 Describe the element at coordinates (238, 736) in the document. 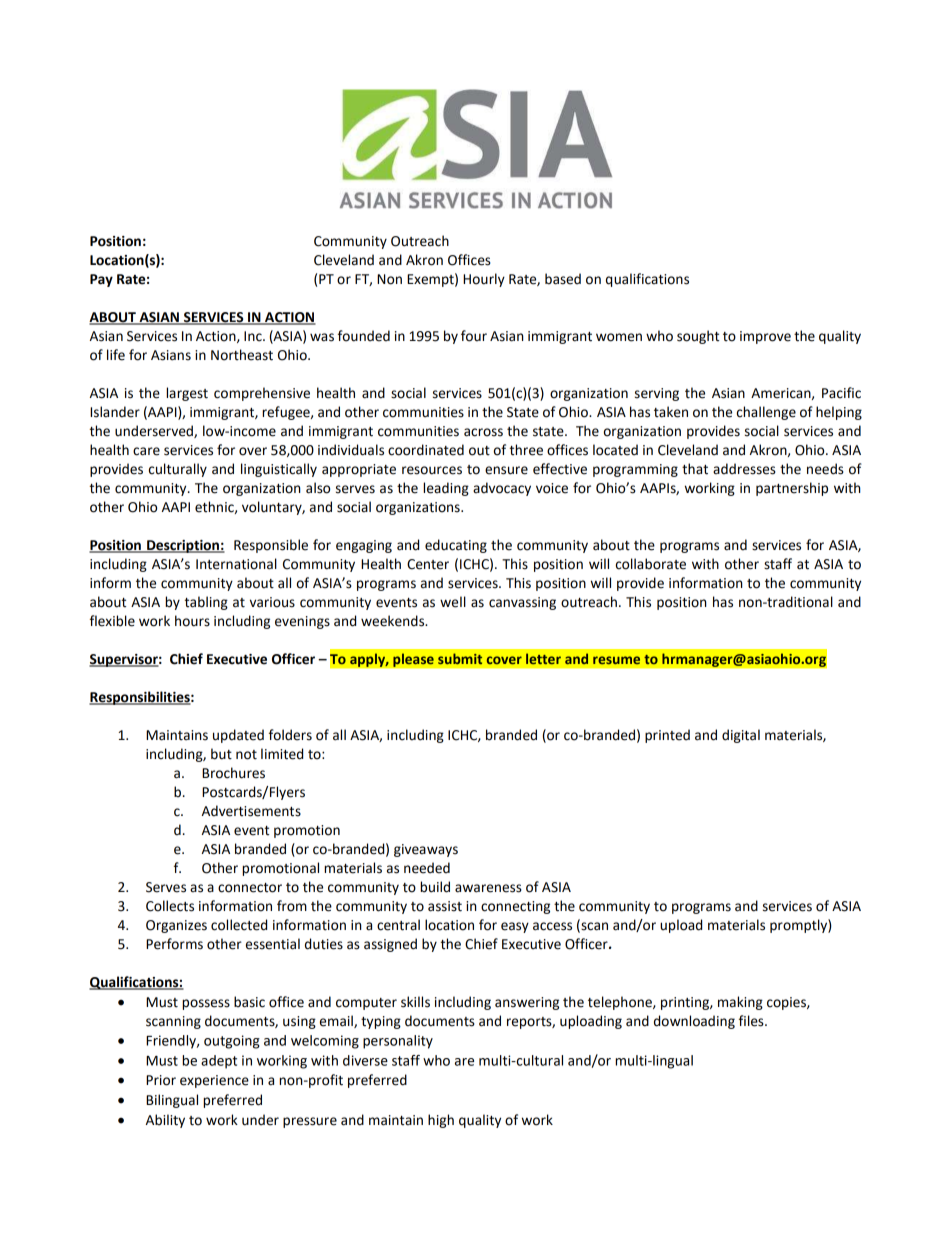

I see `updated` at that location.
